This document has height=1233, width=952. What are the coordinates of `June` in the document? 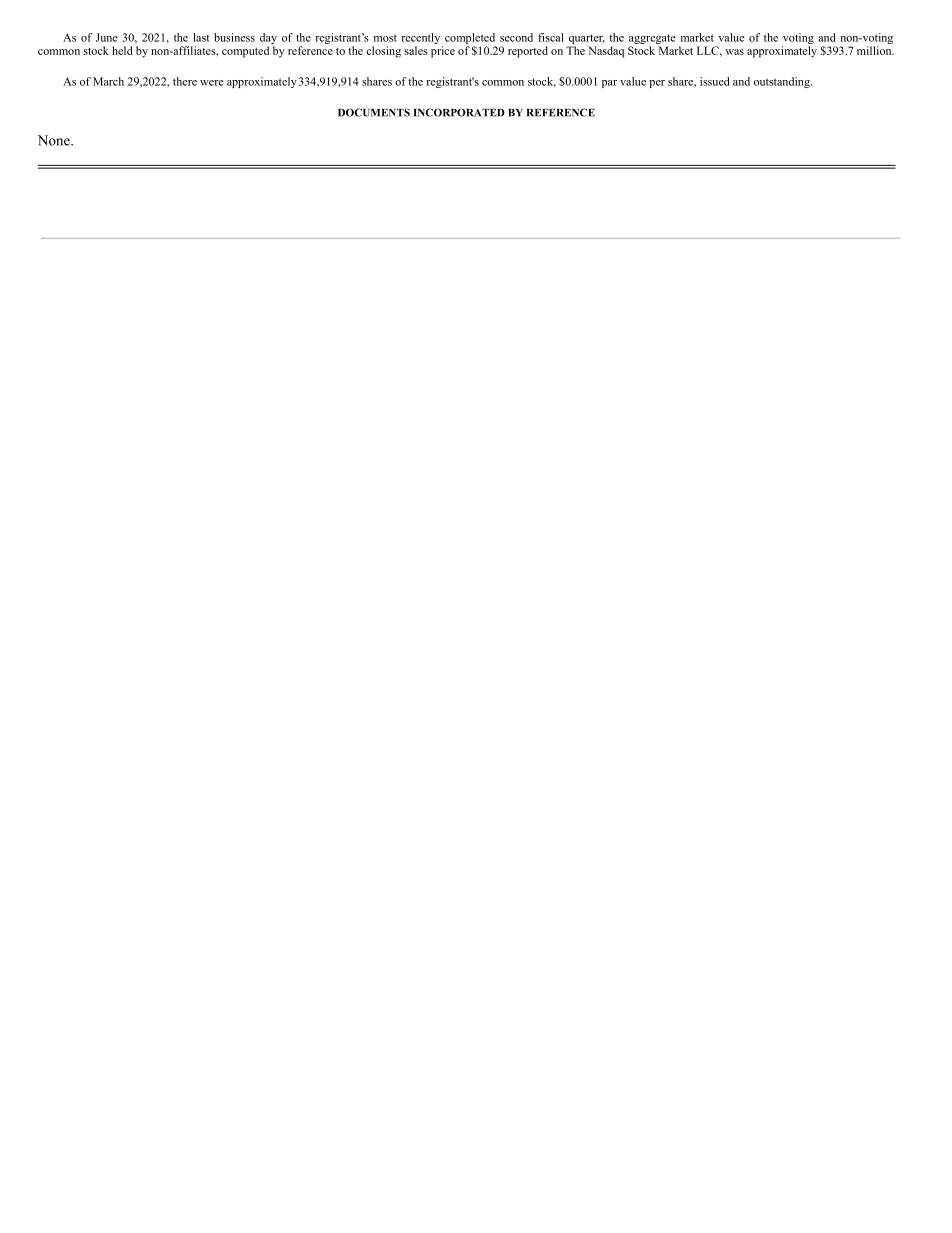 It's located at (106, 37).
